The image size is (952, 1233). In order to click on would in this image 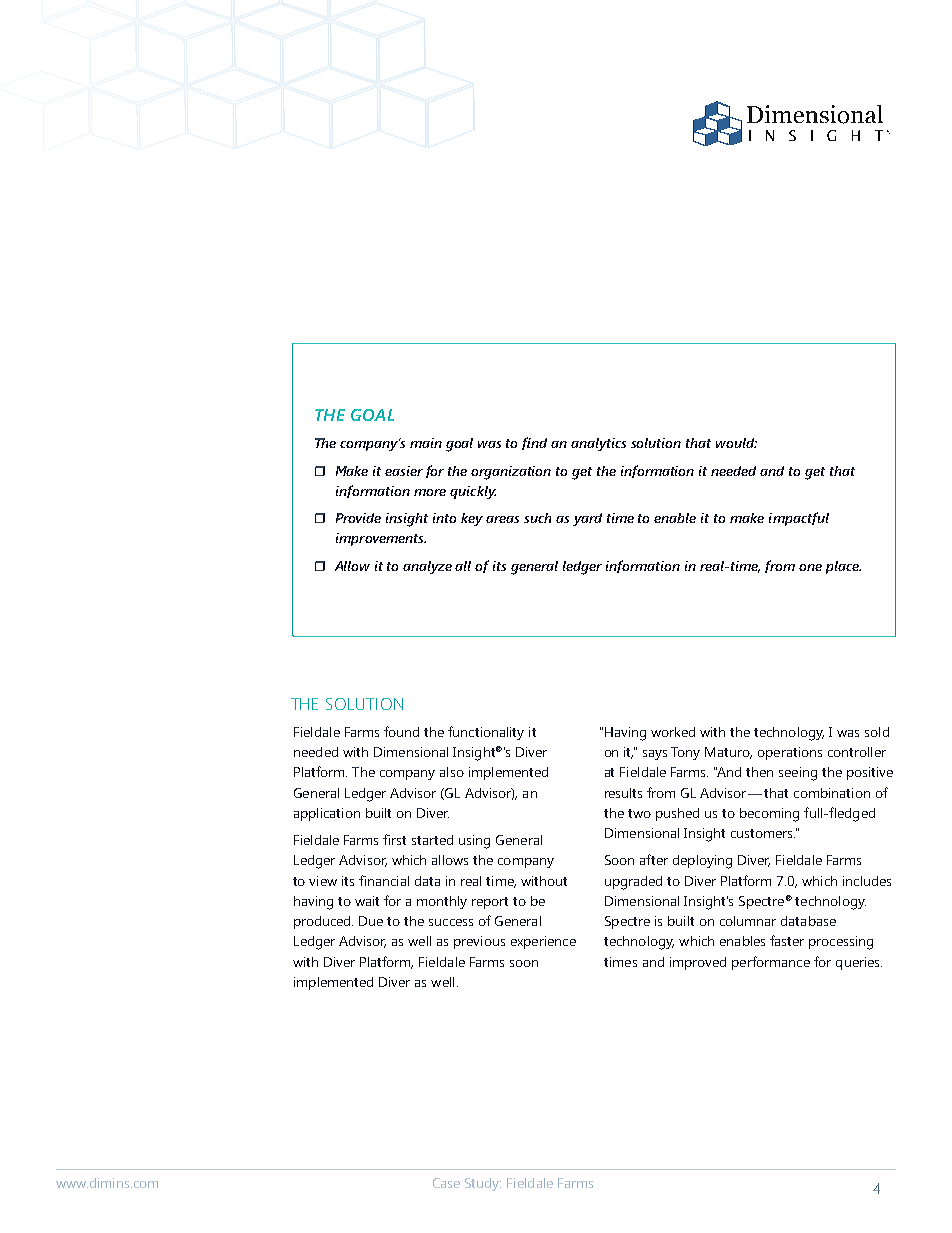, I will do `click(736, 443)`.
